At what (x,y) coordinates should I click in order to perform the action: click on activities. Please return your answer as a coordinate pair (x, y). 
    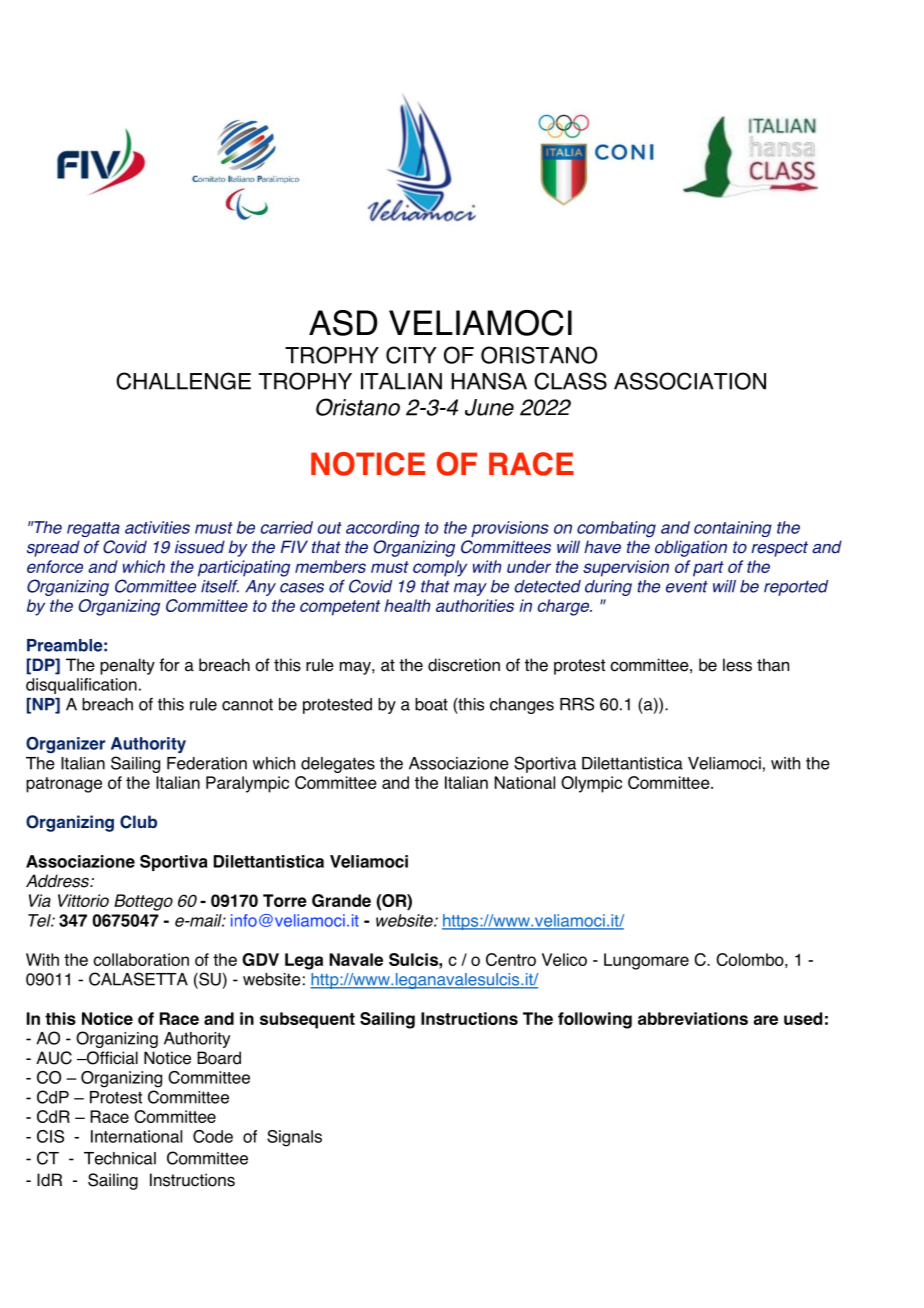
    Looking at the image, I should click on (157, 527).
